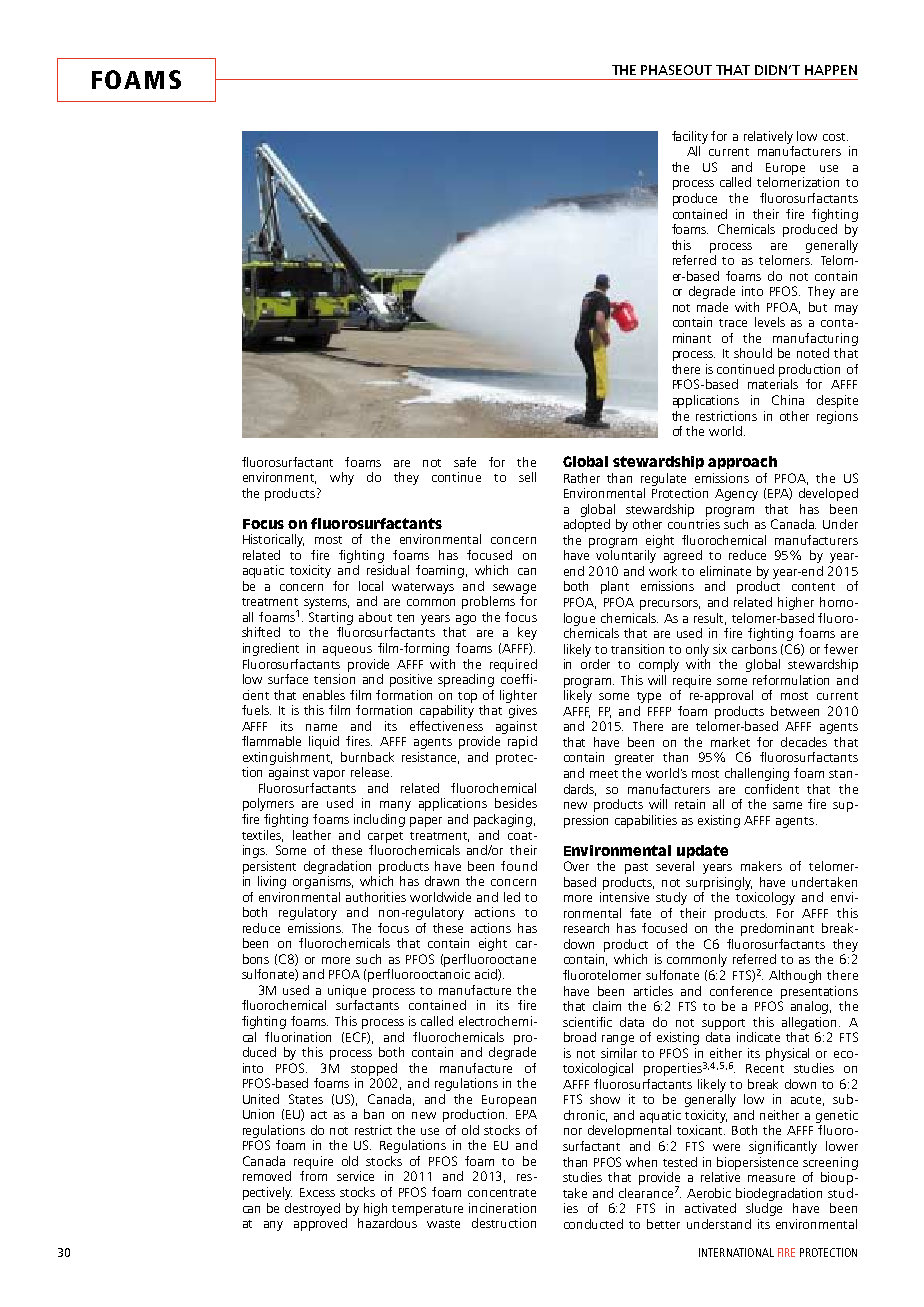 The image size is (924, 1307). I want to click on from, so click(313, 1176).
